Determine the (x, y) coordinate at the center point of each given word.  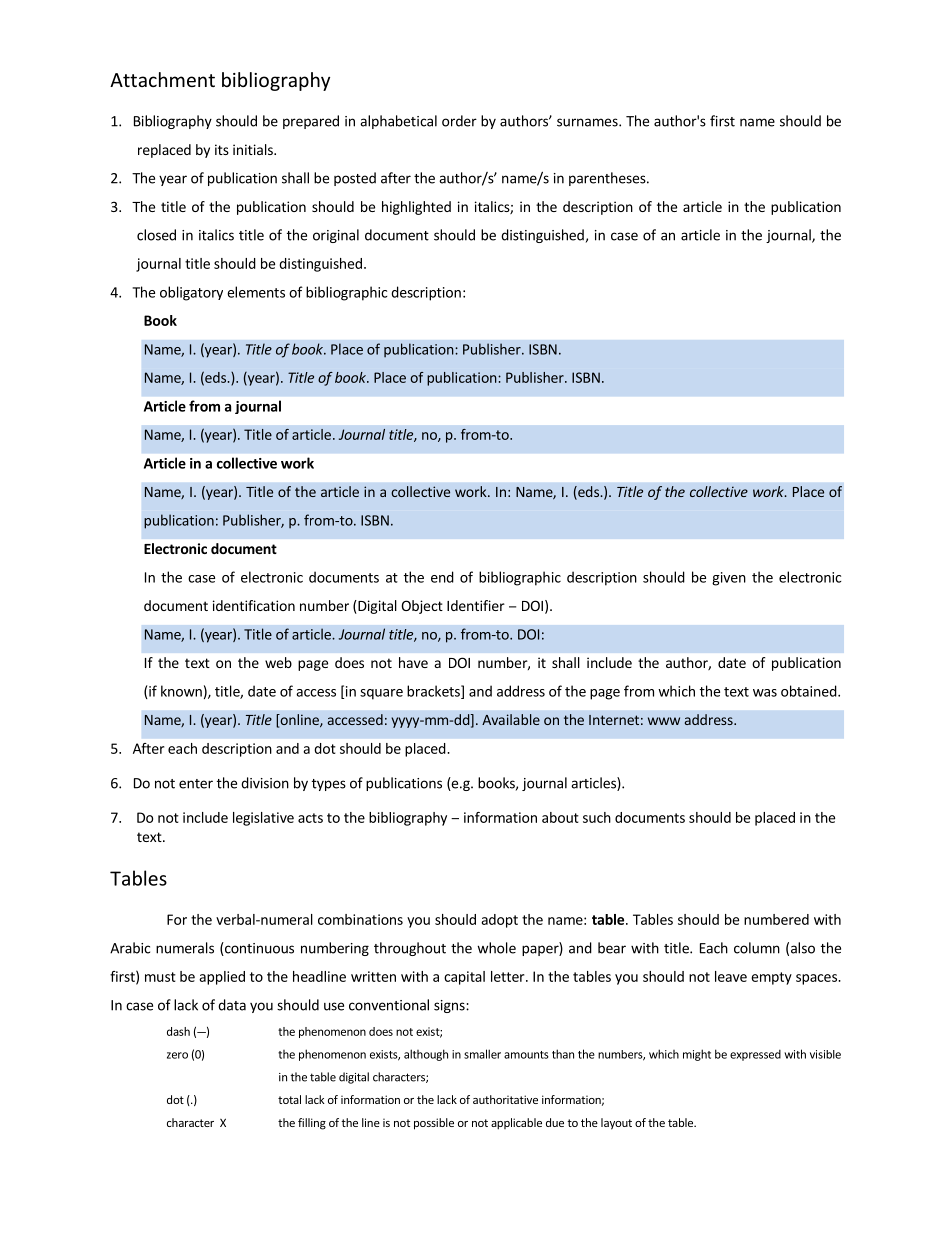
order (459, 121)
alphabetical (398, 122)
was (765, 693)
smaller (482, 1054)
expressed (755, 1055)
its (222, 149)
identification (254, 605)
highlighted (416, 208)
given (729, 579)
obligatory (191, 293)
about (560, 817)
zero (177, 1055)
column (757, 948)
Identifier (476, 605)
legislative (263, 819)
